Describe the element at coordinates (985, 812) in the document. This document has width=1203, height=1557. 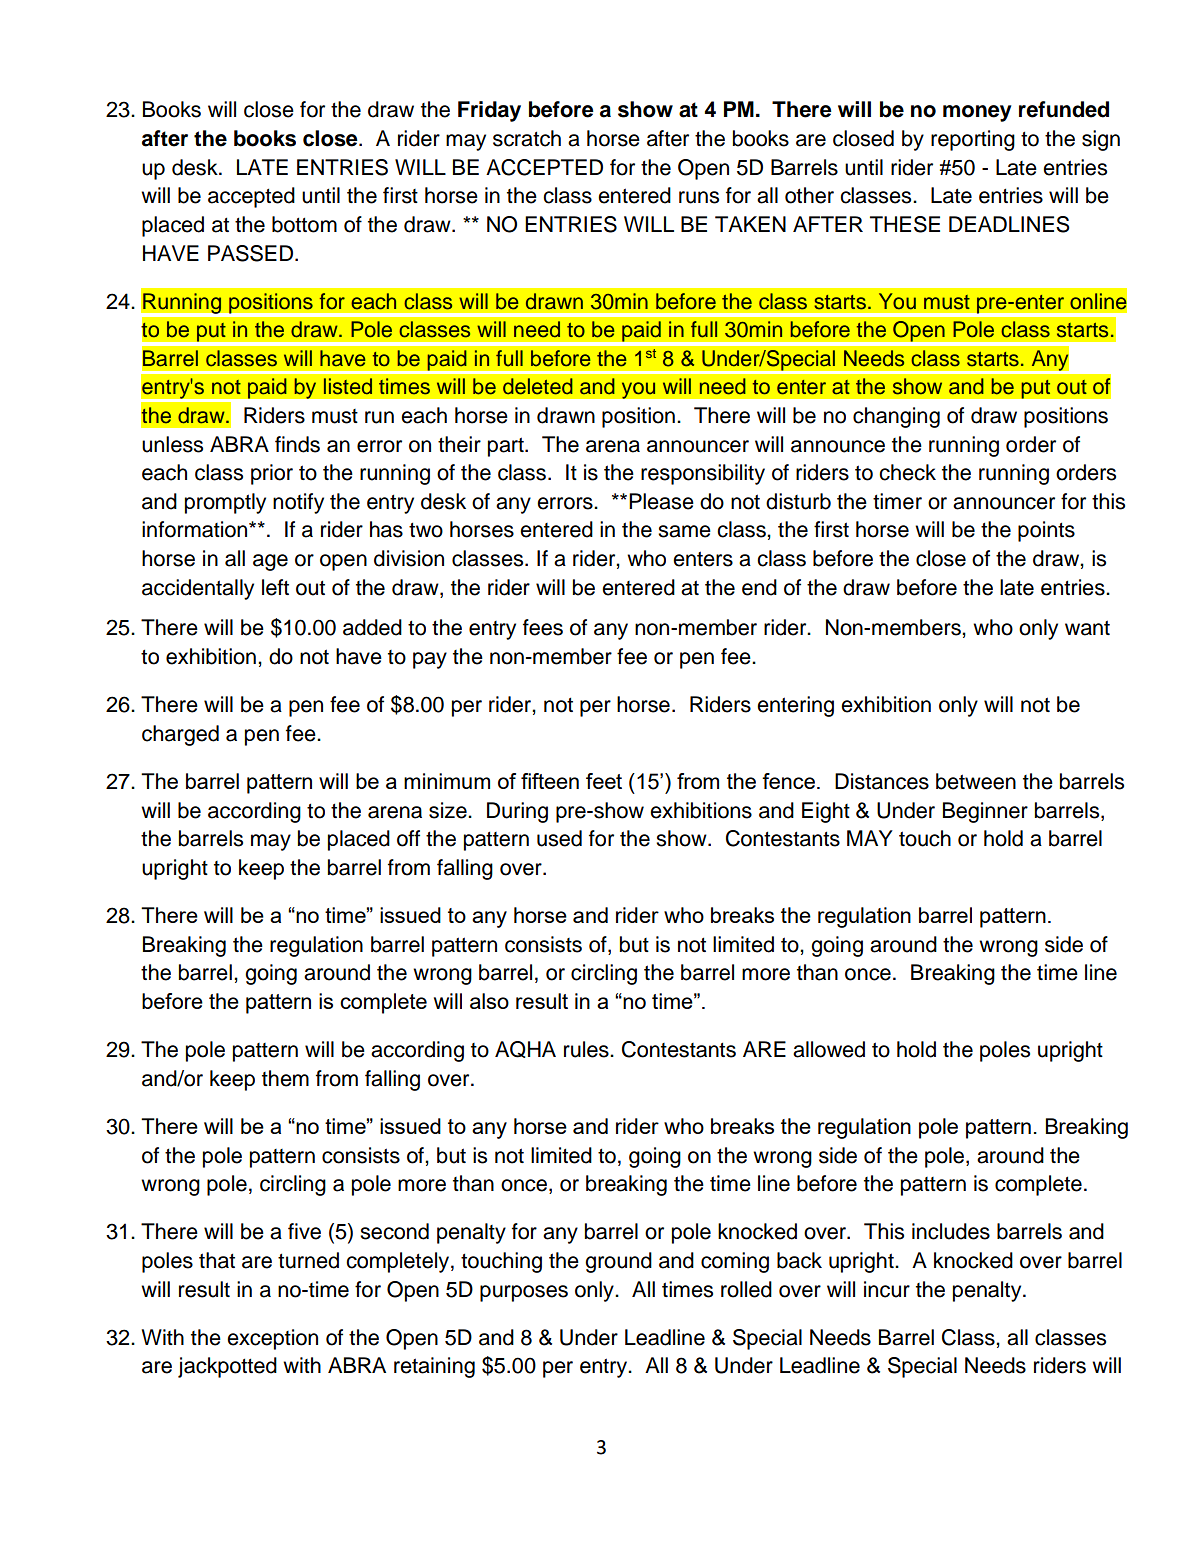
I see `Beginner` at that location.
